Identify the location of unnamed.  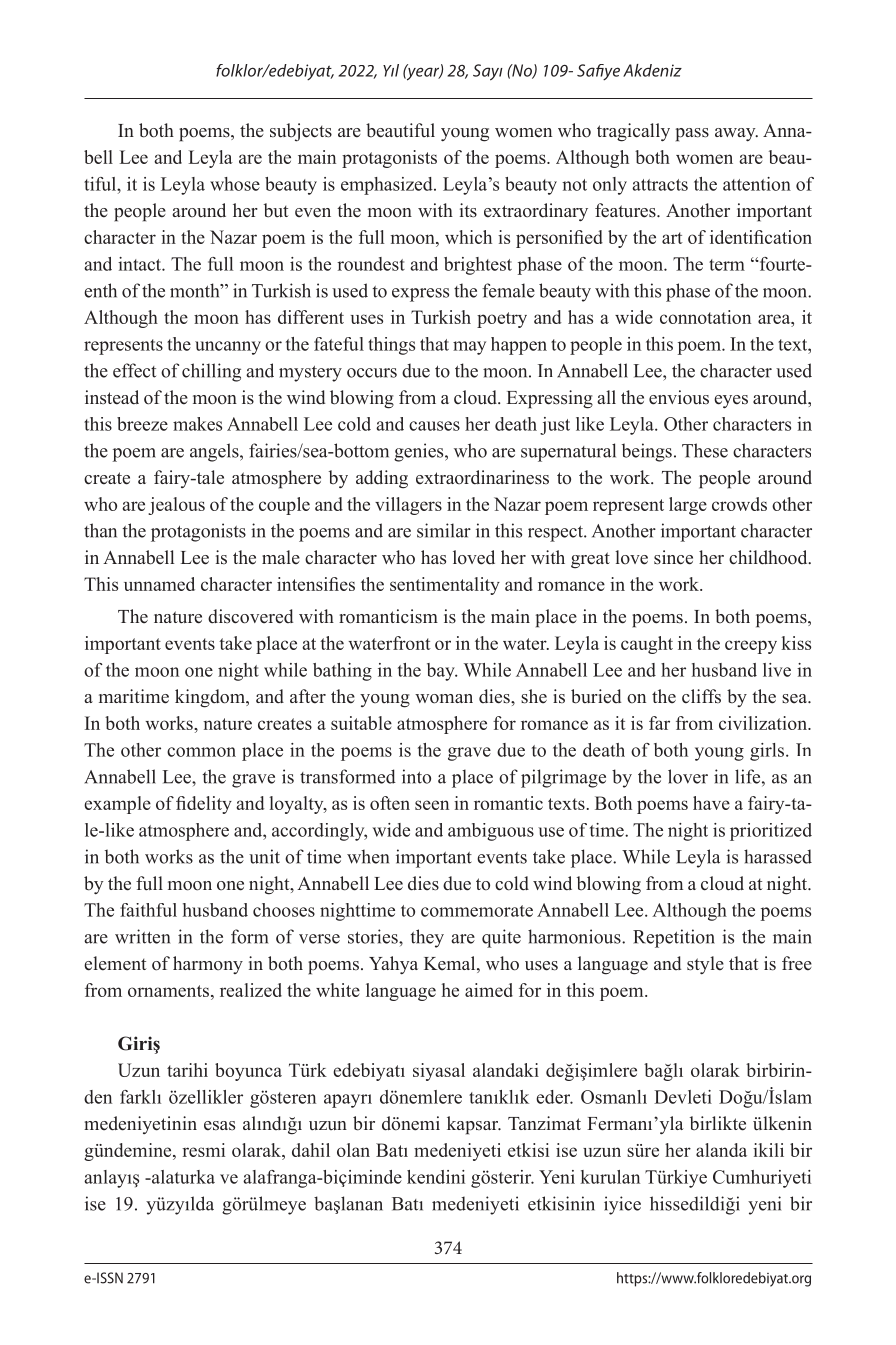
(159, 584).
